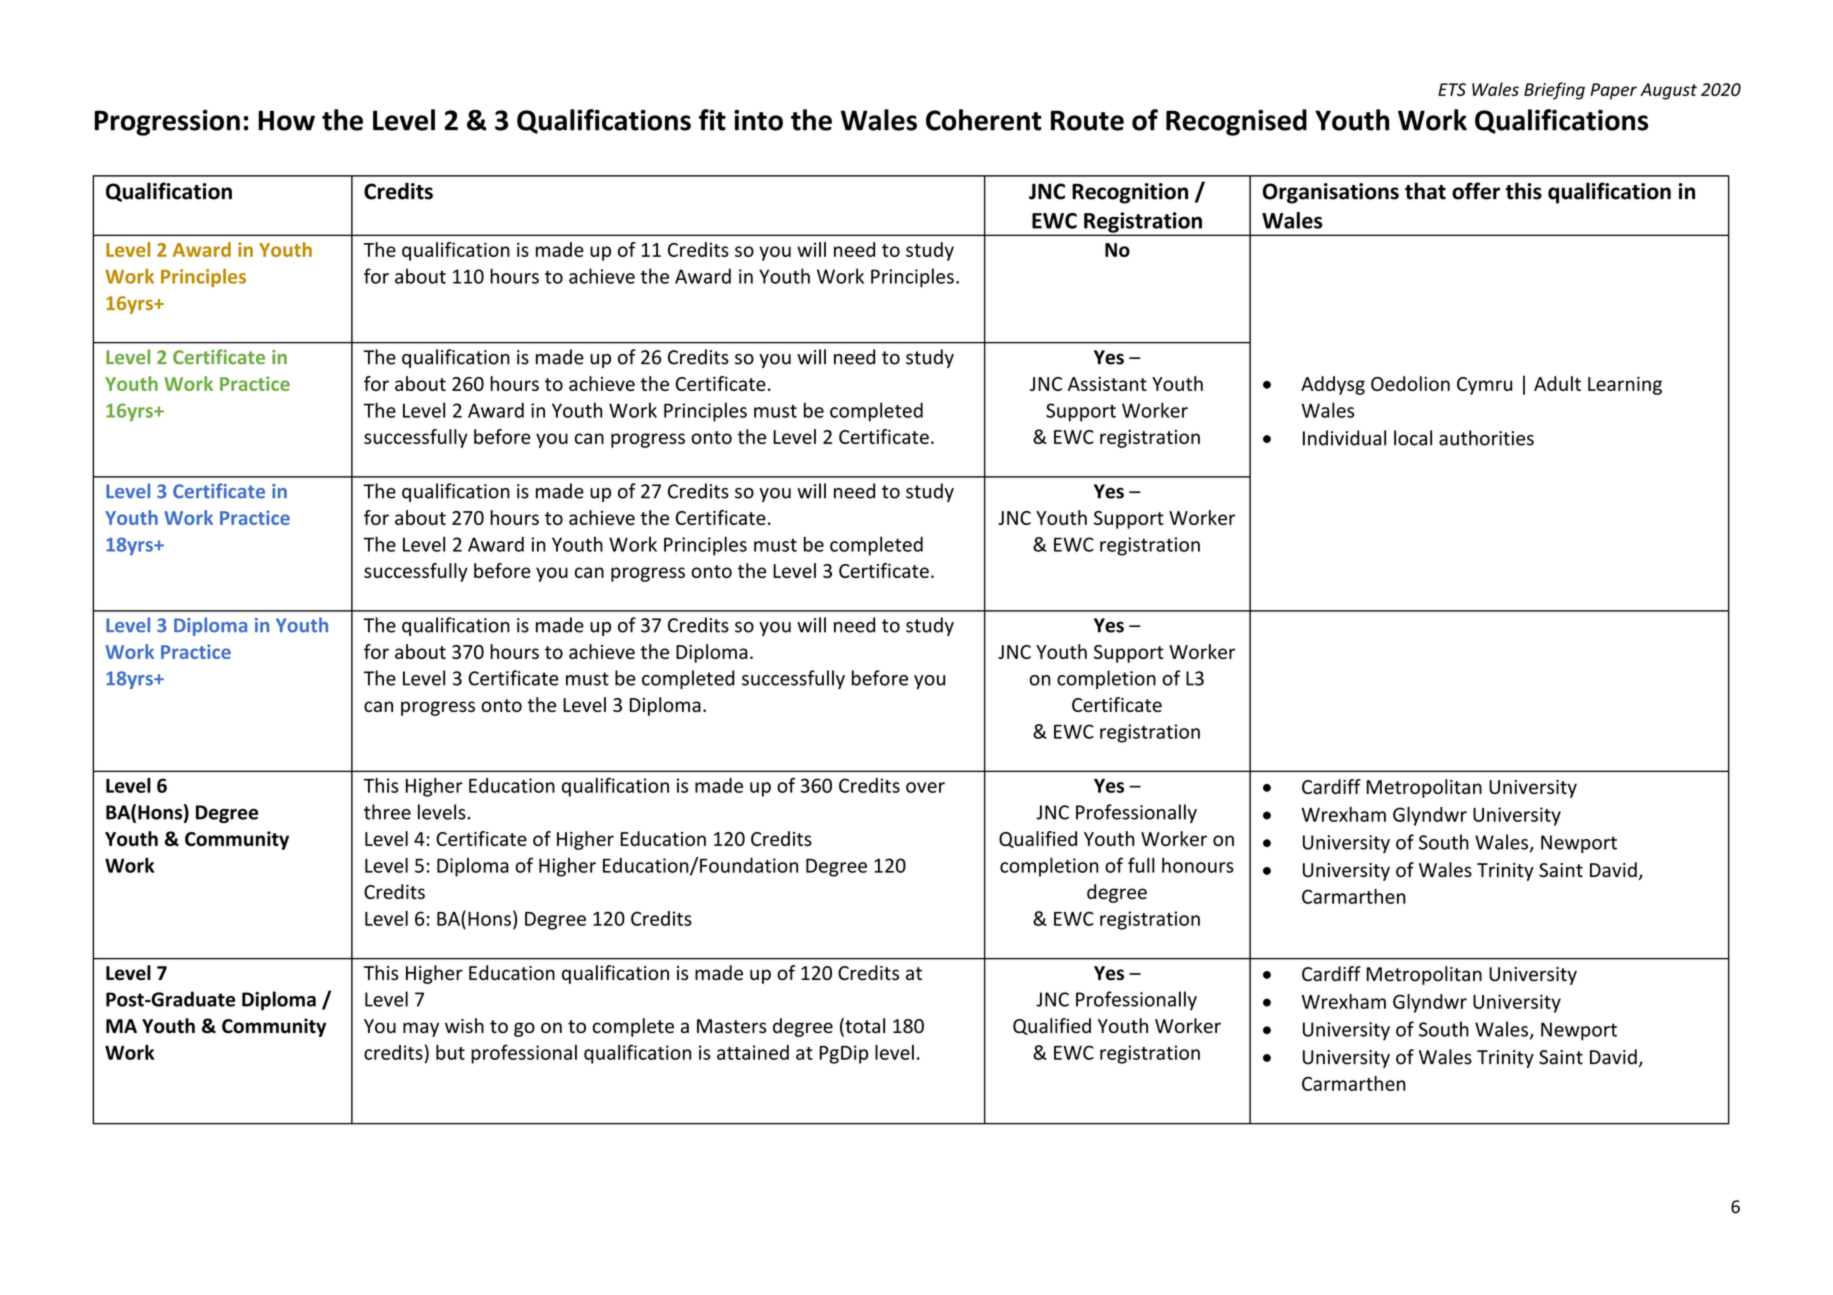  Describe the element at coordinates (1554, 91) in the screenshot. I see `Briefing` at that location.
